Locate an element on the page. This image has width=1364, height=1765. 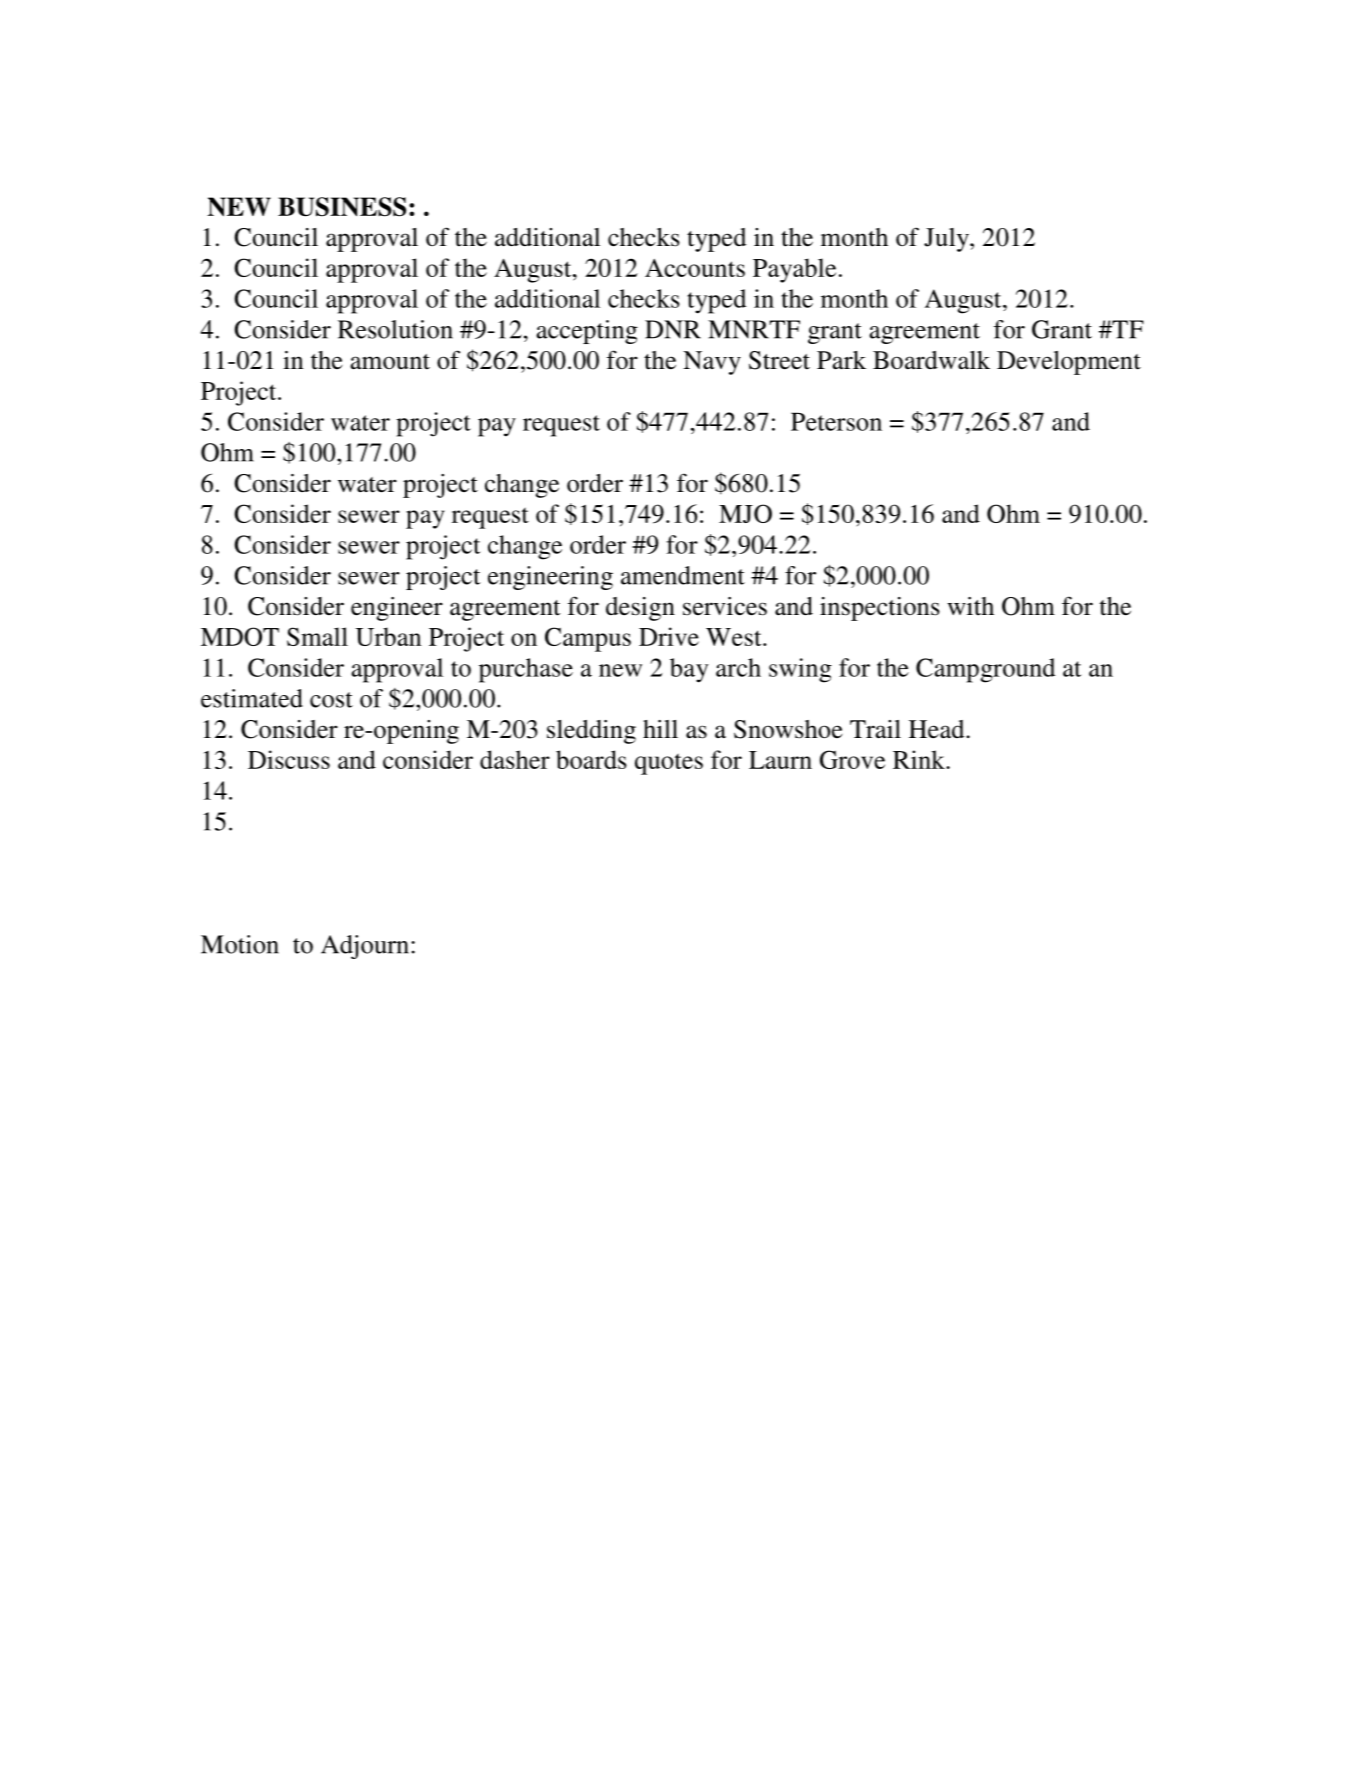
with is located at coordinates (970, 606).
